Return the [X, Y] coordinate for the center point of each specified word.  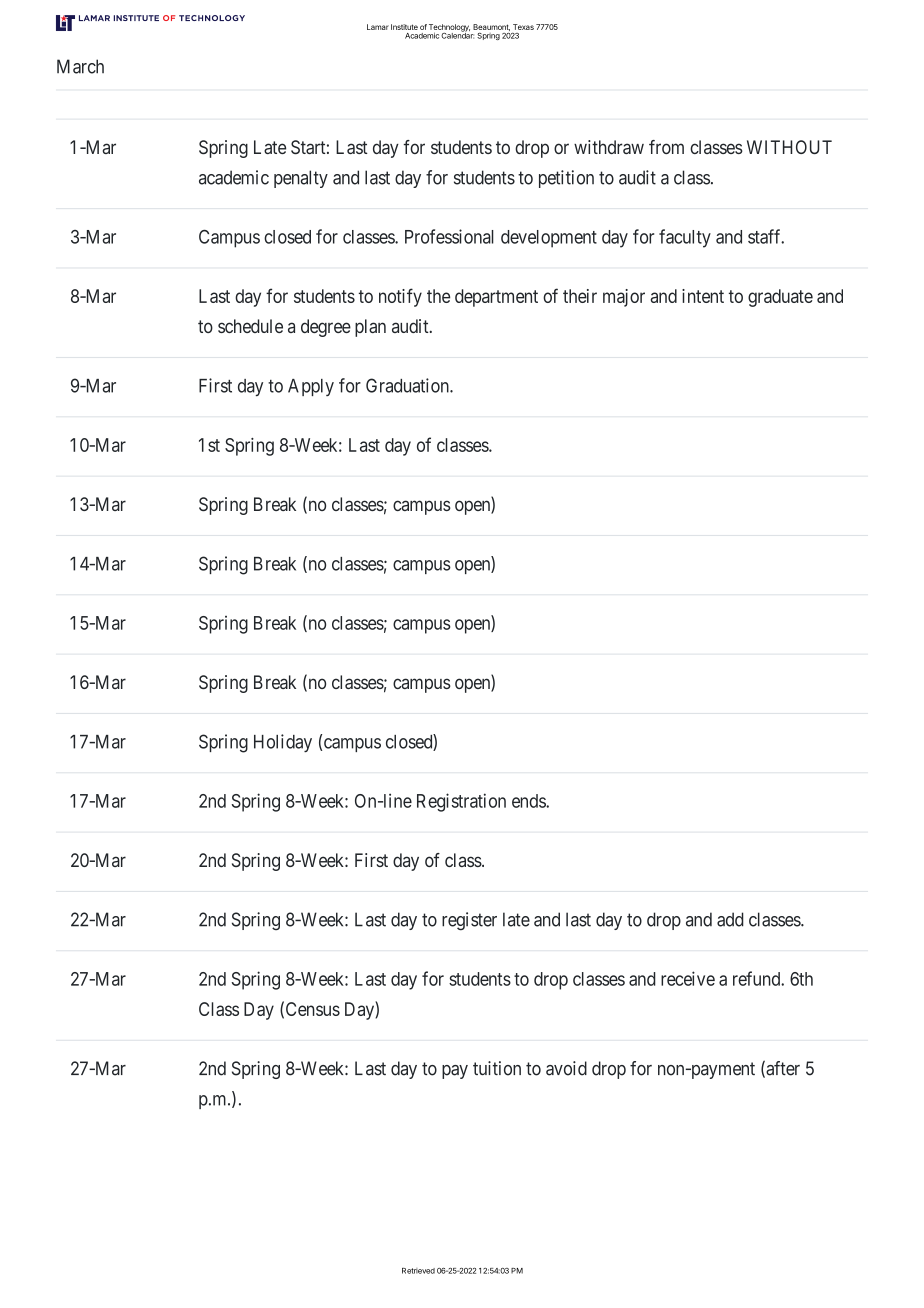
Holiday [283, 743]
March [80, 66]
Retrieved [418, 1271]
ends [529, 801]
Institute [404, 27]
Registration [461, 802]
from [666, 147]
